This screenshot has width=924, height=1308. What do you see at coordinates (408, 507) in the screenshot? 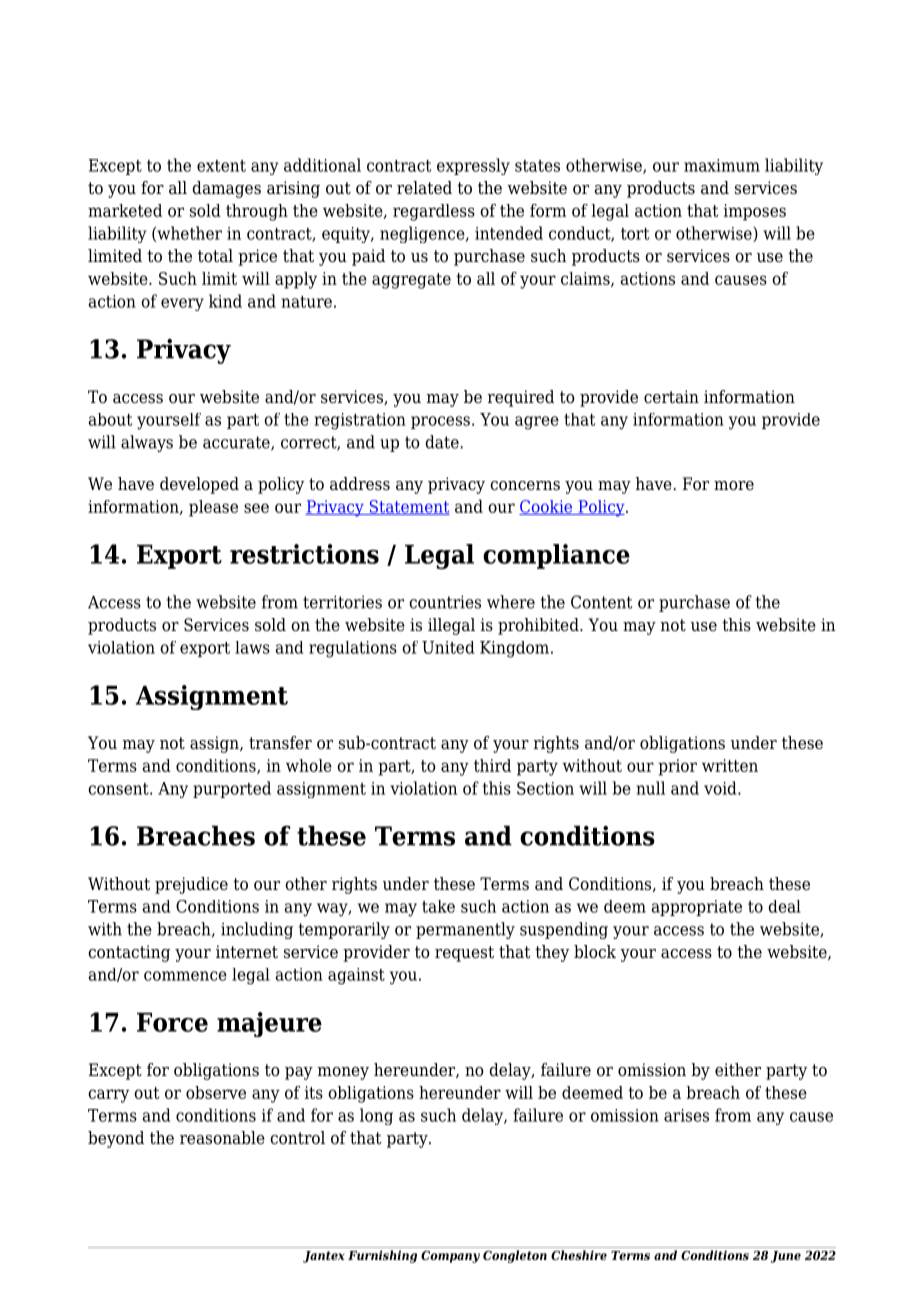
I see `Statement` at bounding box center [408, 507].
